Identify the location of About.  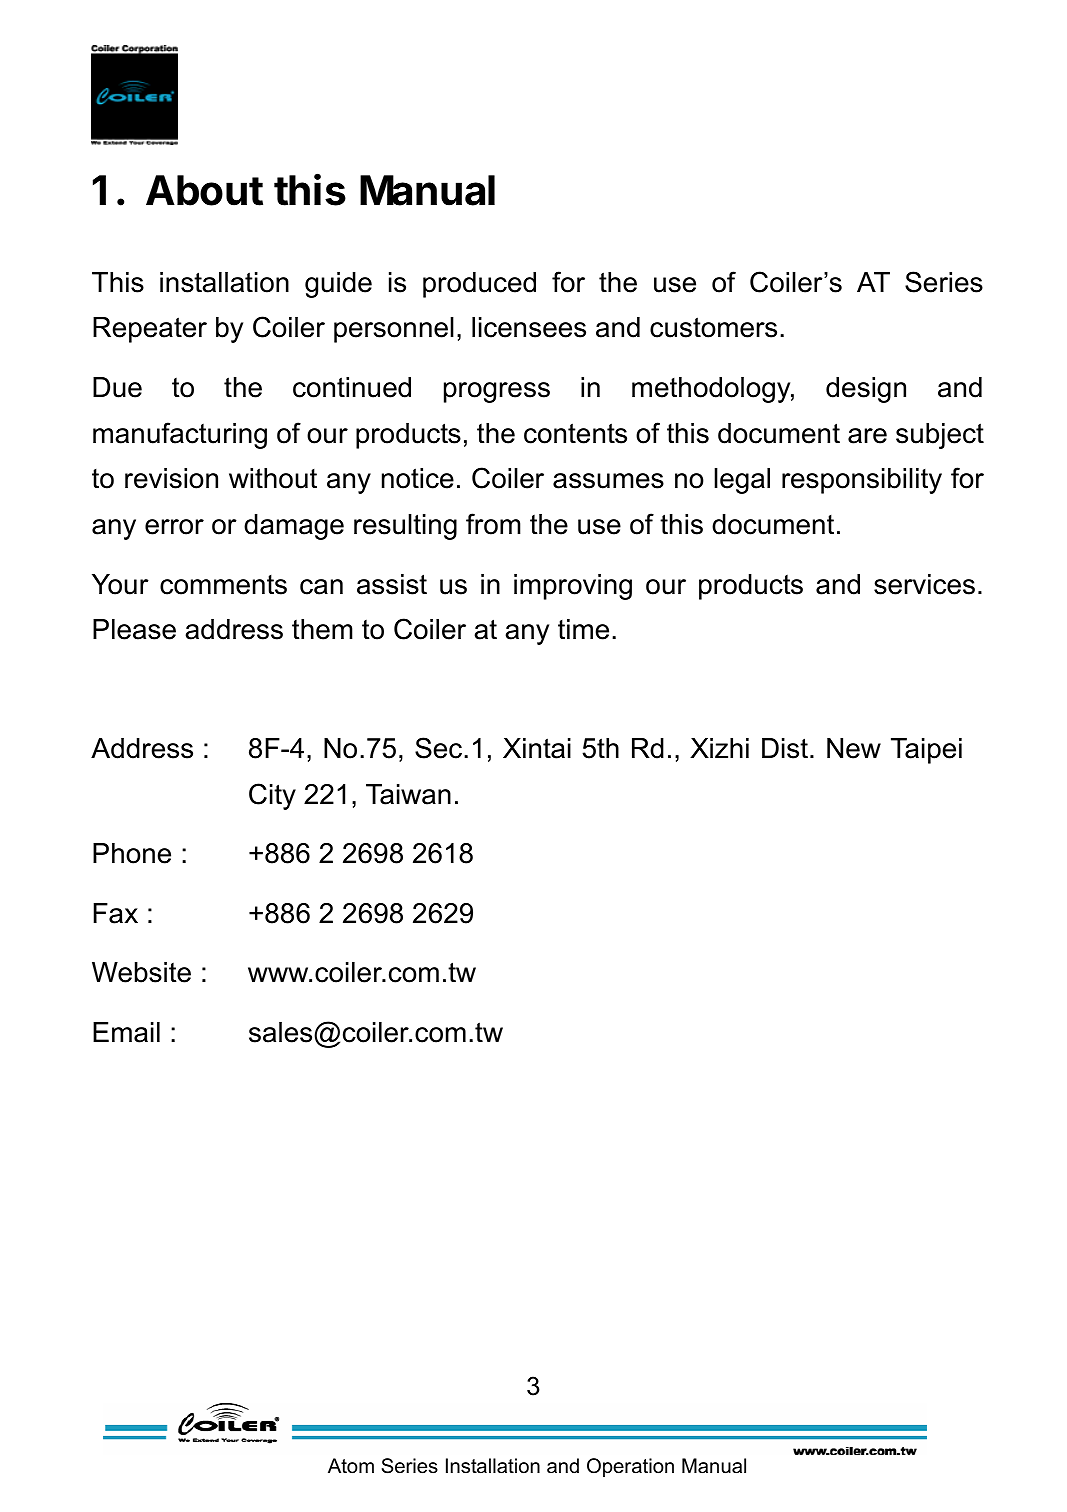
(204, 190).
